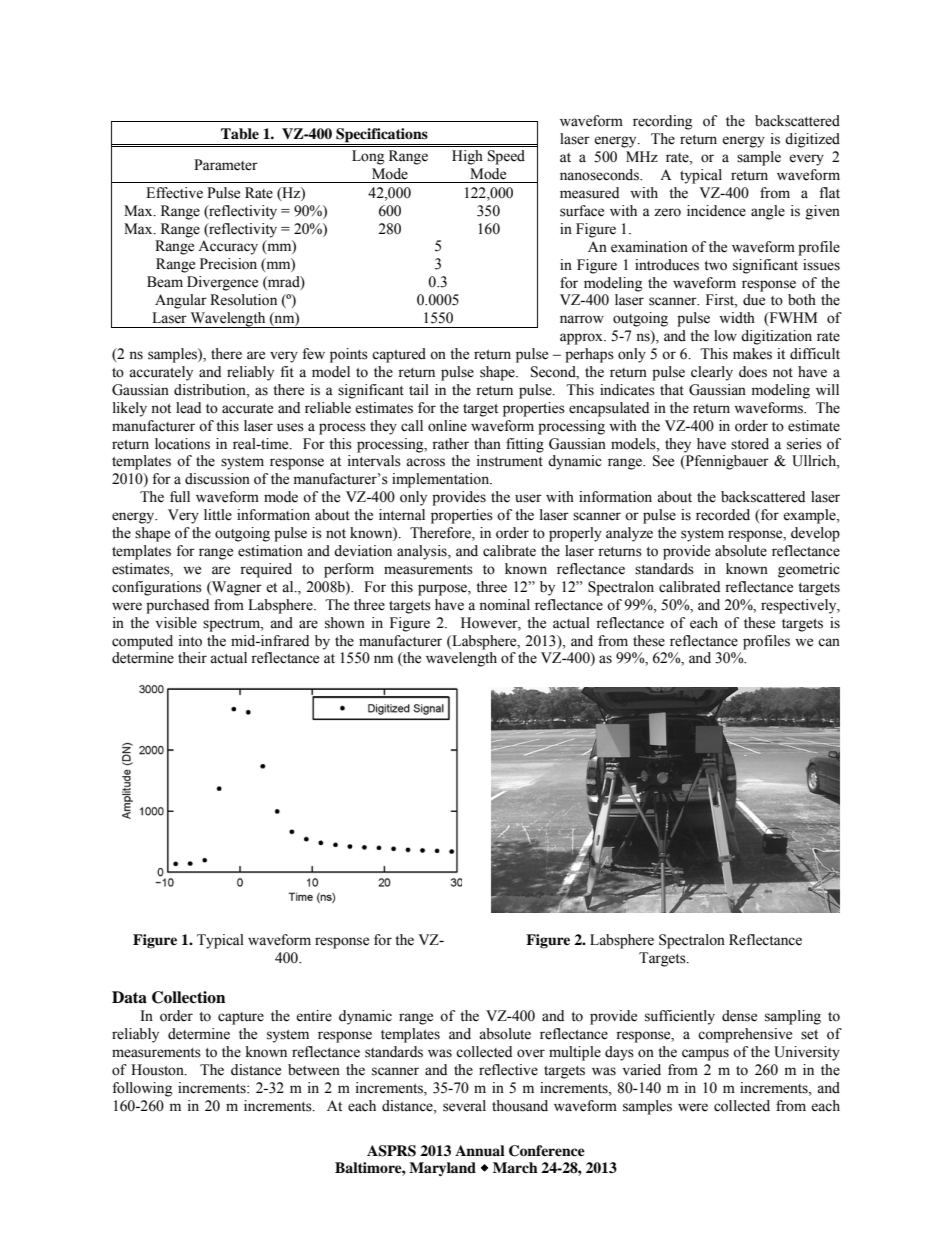  Describe the element at coordinates (812, 140) in the image. I see `digitized` at that location.
